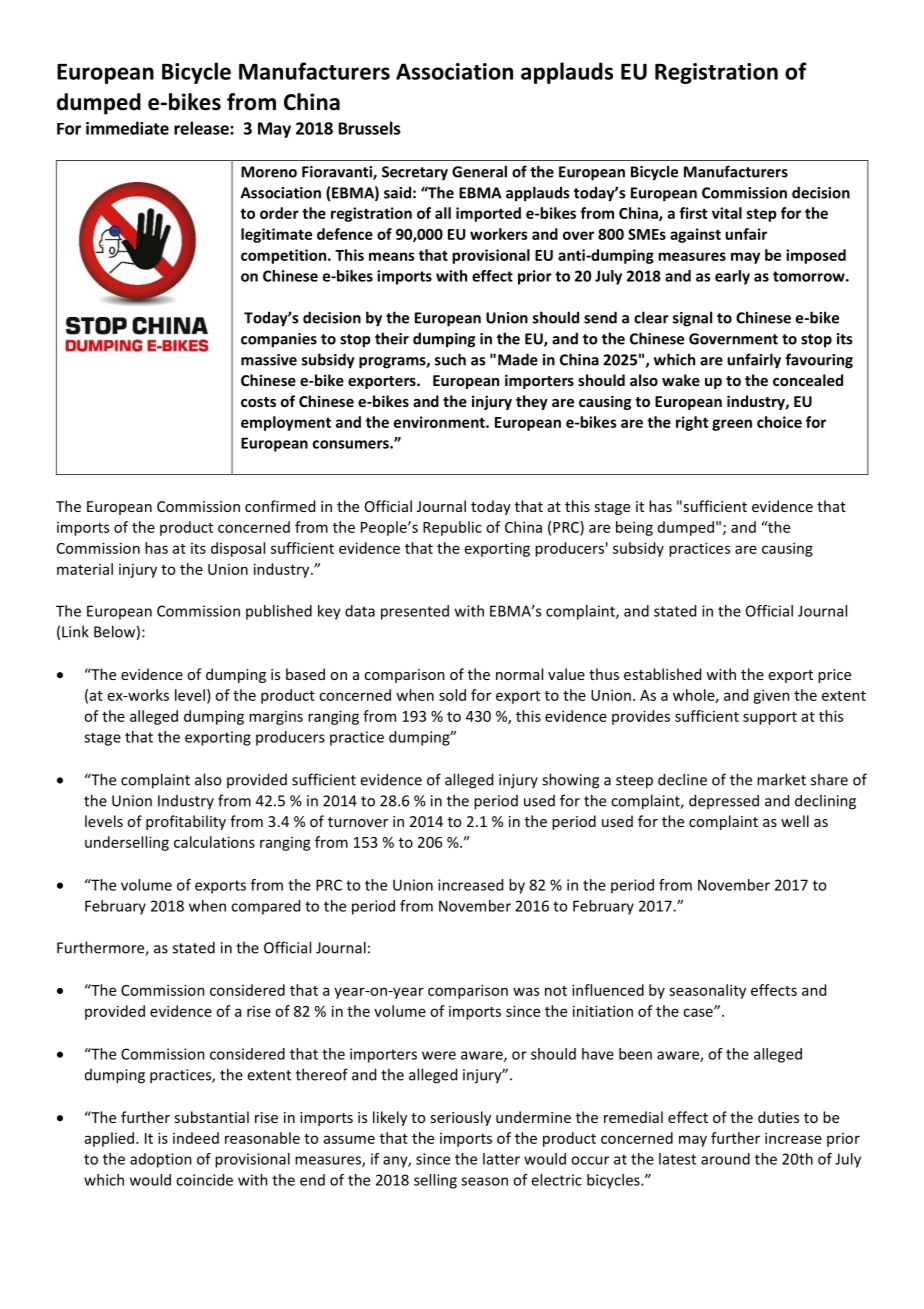 The height and width of the screenshot is (1309, 924). I want to click on release, so click(202, 128).
